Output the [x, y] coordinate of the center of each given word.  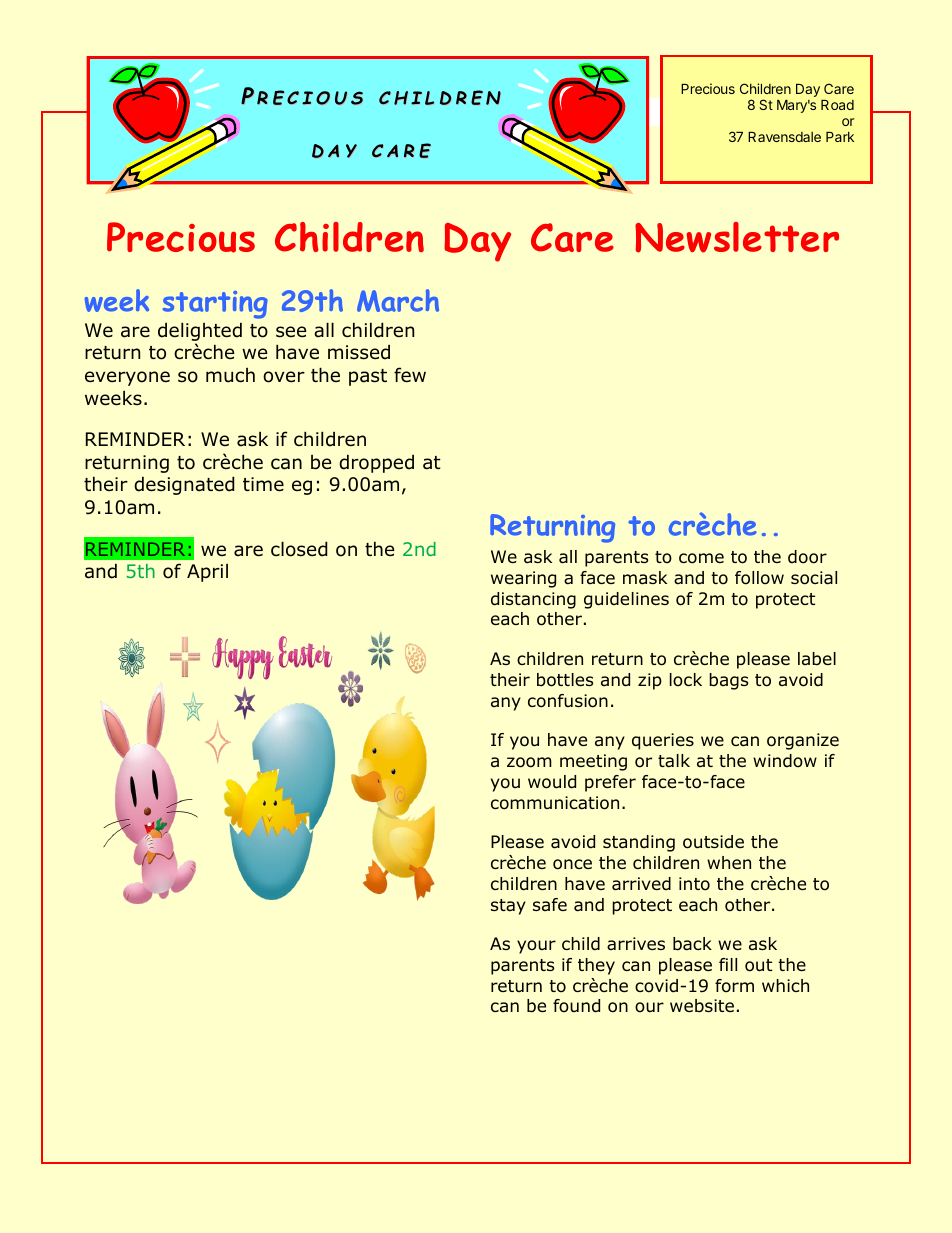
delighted [200, 331]
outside [713, 842]
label [817, 658]
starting [215, 305]
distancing [533, 600]
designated [184, 485]
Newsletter [737, 237]
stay [508, 907]
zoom [529, 762]
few [410, 375]
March [398, 300]
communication [555, 803]
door [807, 557]
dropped [376, 463]
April [207, 573]
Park [840, 137]
